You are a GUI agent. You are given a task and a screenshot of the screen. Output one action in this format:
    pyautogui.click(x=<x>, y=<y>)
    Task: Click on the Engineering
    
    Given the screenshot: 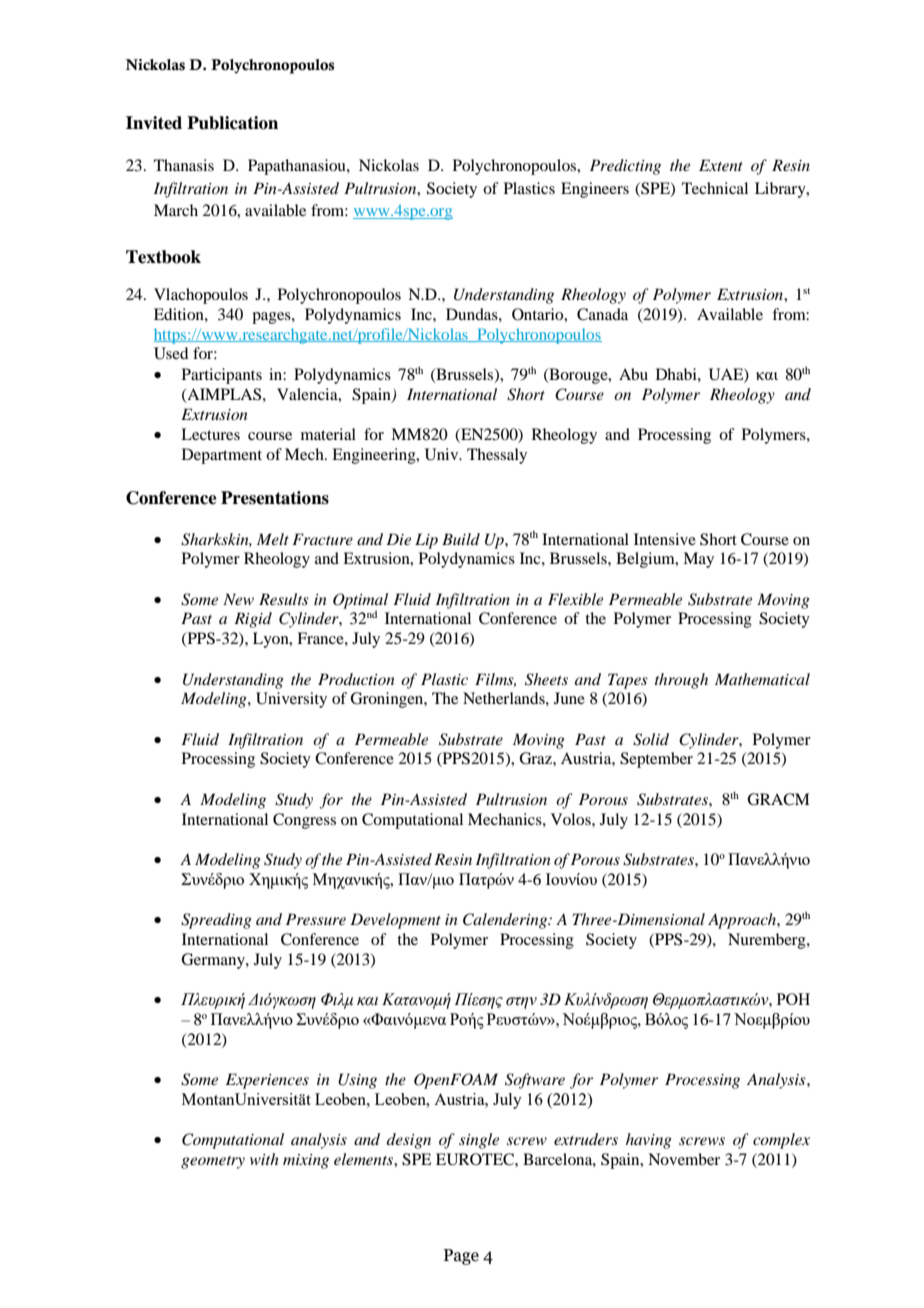 What is the action you would take?
    pyautogui.click(x=375, y=456)
